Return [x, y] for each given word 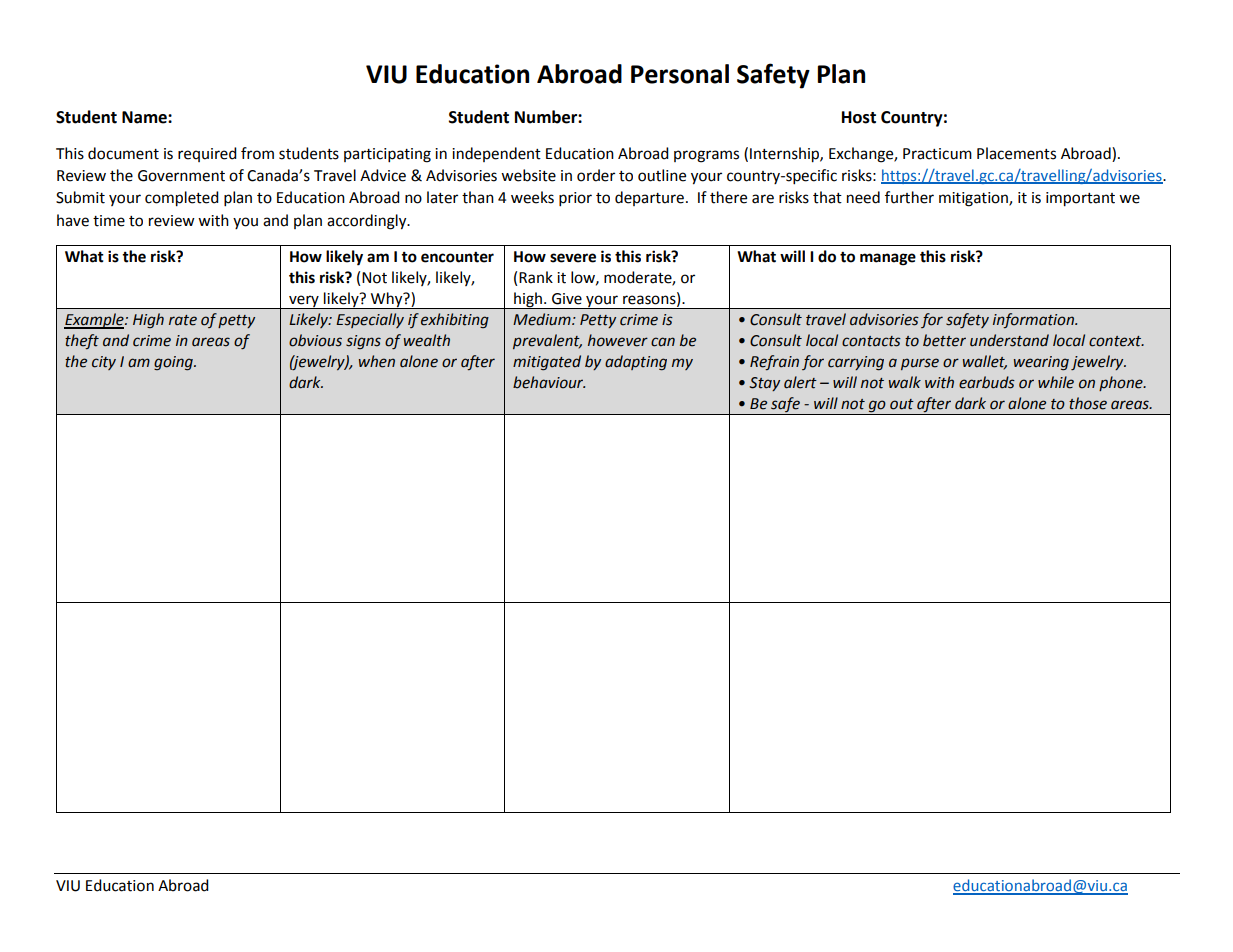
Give [567, 299]
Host [859, 117]
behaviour [549, 382]
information [1034, 320]
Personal [680, 74]
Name [145, 117]
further [909, 197]
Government [181, 176]
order [596, 175]
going [174, 363]
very [304, 302]
